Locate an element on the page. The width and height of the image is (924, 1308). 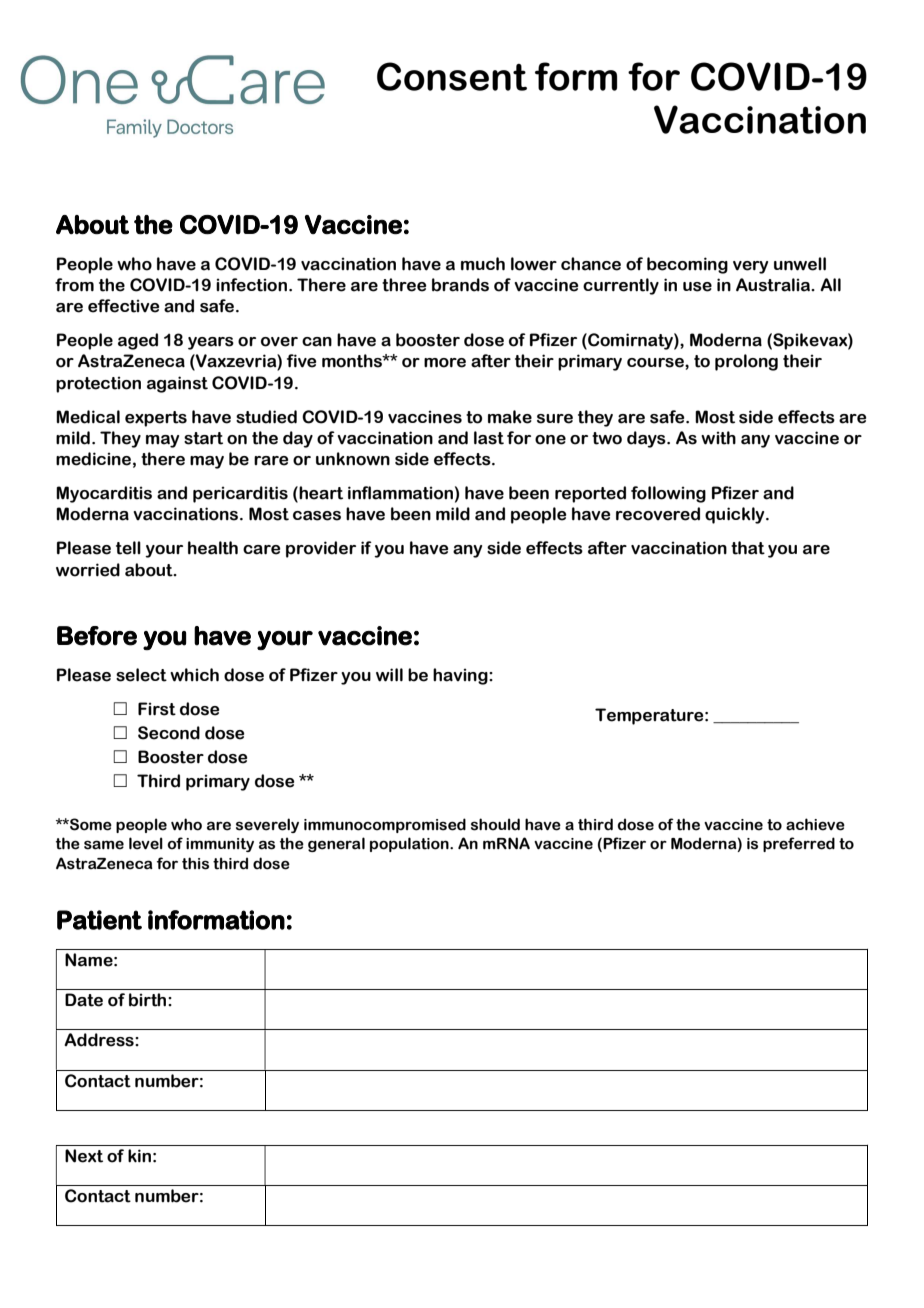
kin is located at coordinates (139, 1156).
